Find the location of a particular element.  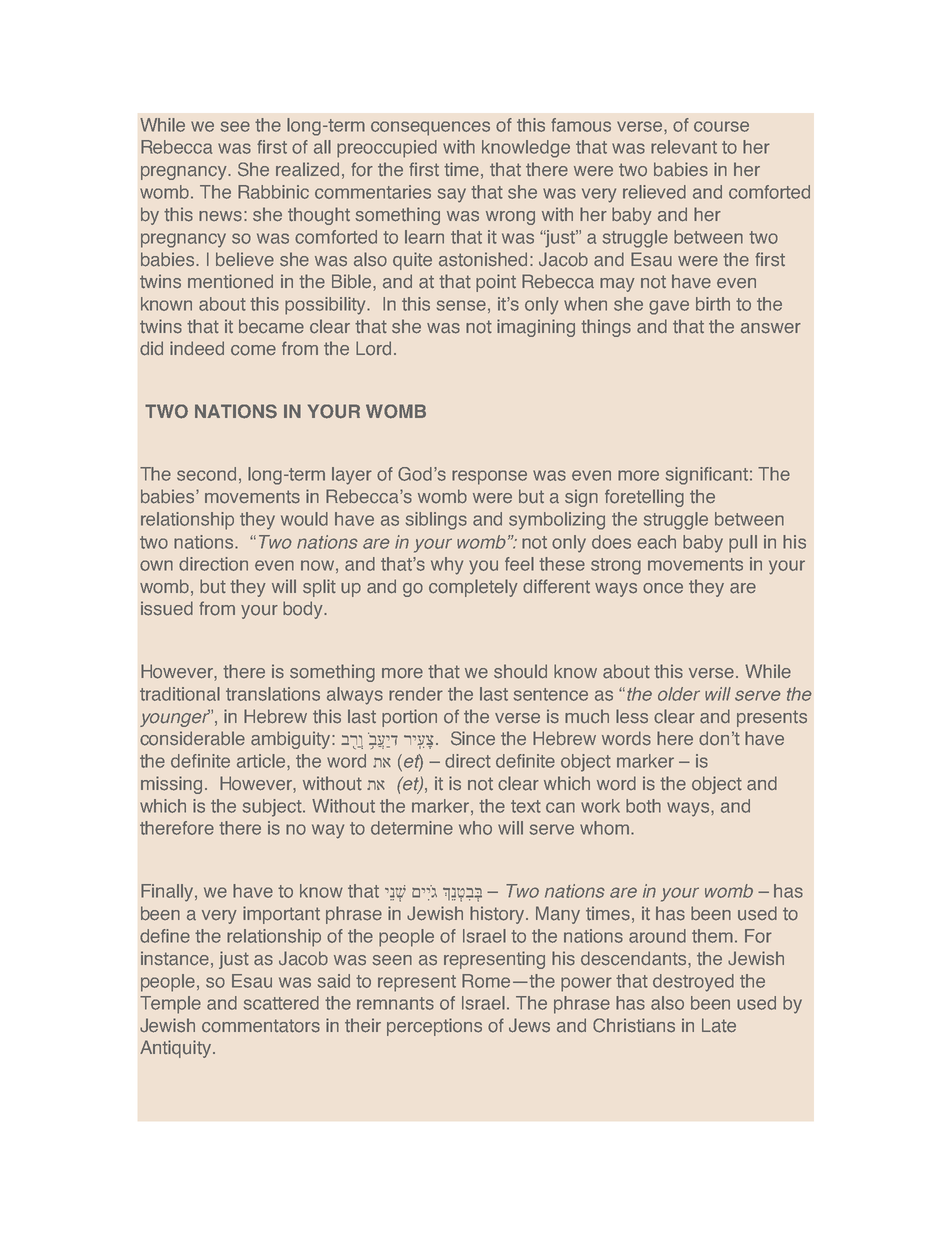

Rabbinic is located at coordinates (273, 192).
